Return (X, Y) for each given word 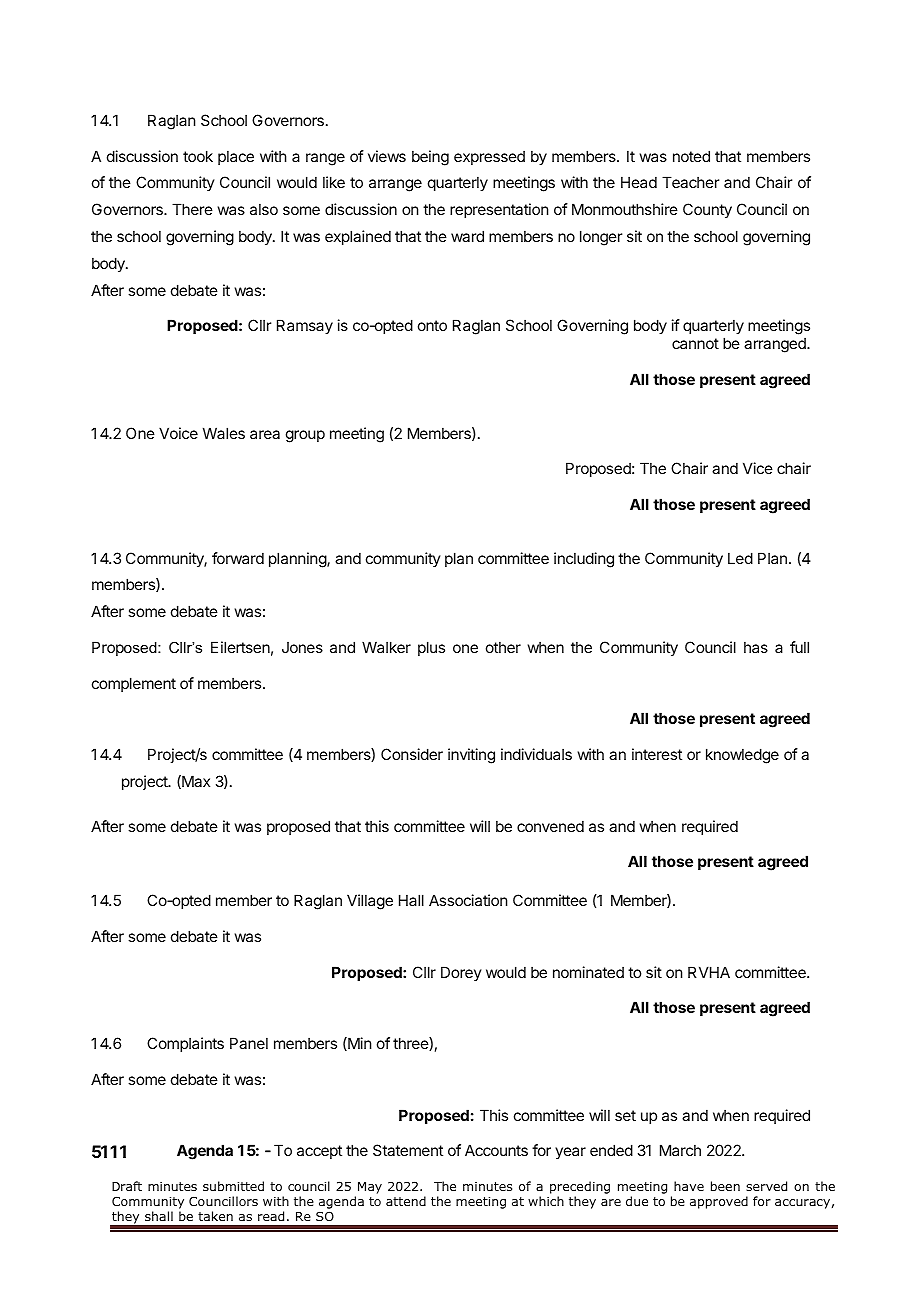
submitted (233, 1186)
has (756, 647)
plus (431, 648)
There (192, 209)
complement (134, 684)
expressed (489, 157)
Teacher (690, 182)
